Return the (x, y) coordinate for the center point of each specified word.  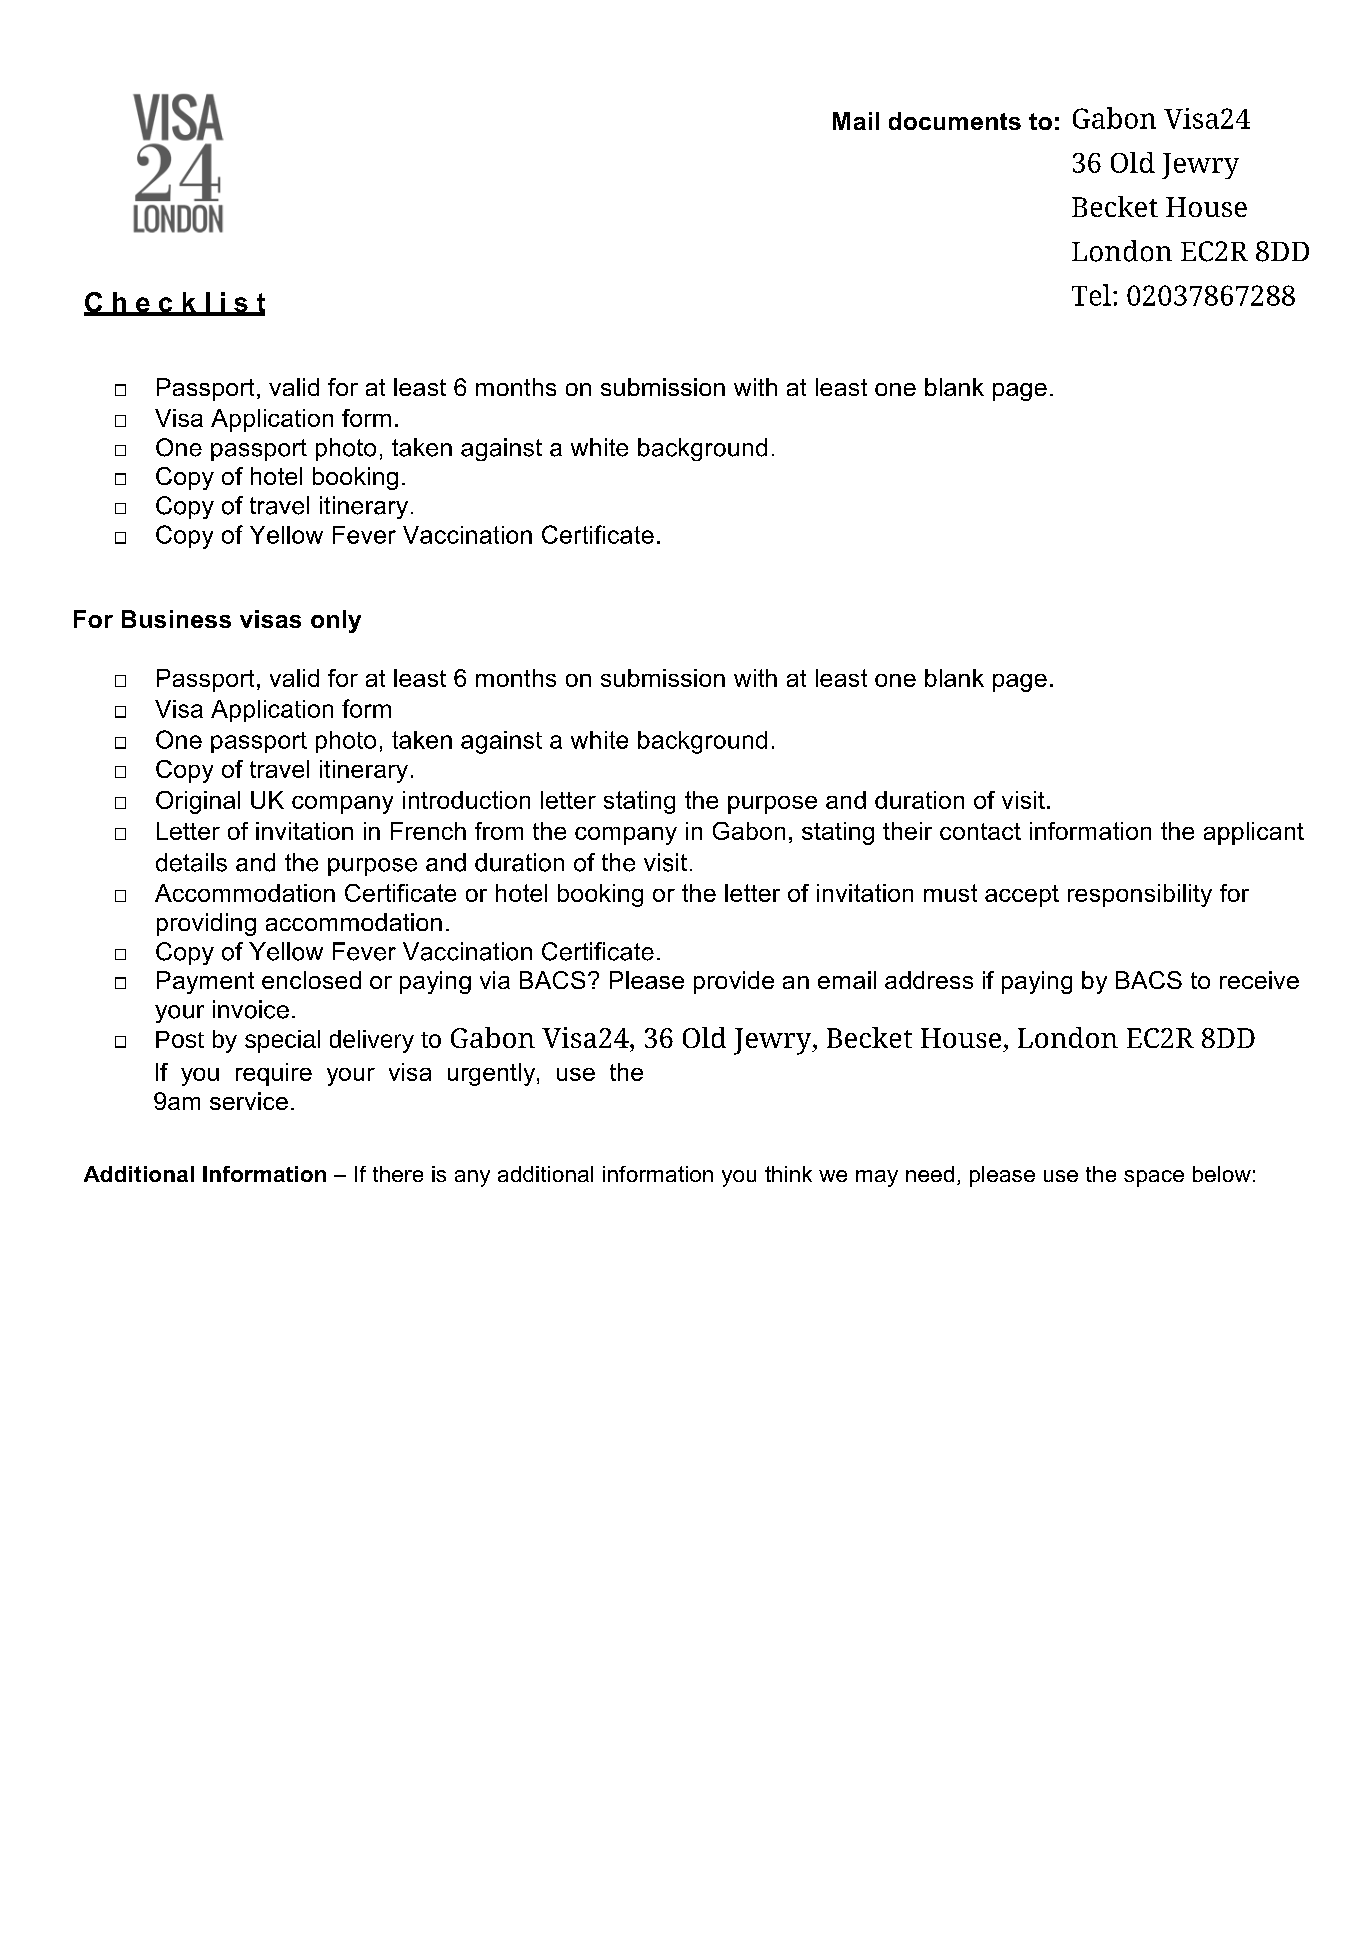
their (907, 831)
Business (176, 619)
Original (198, 802)
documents (955, 121)
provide (734, 982)
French (428, 831)
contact (980, 831)
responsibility (1140, 895)
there (398, 1174)
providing (206, 924)
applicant (1254, 833)
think (788, 1174)
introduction (466, 800)
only (336, 621)
